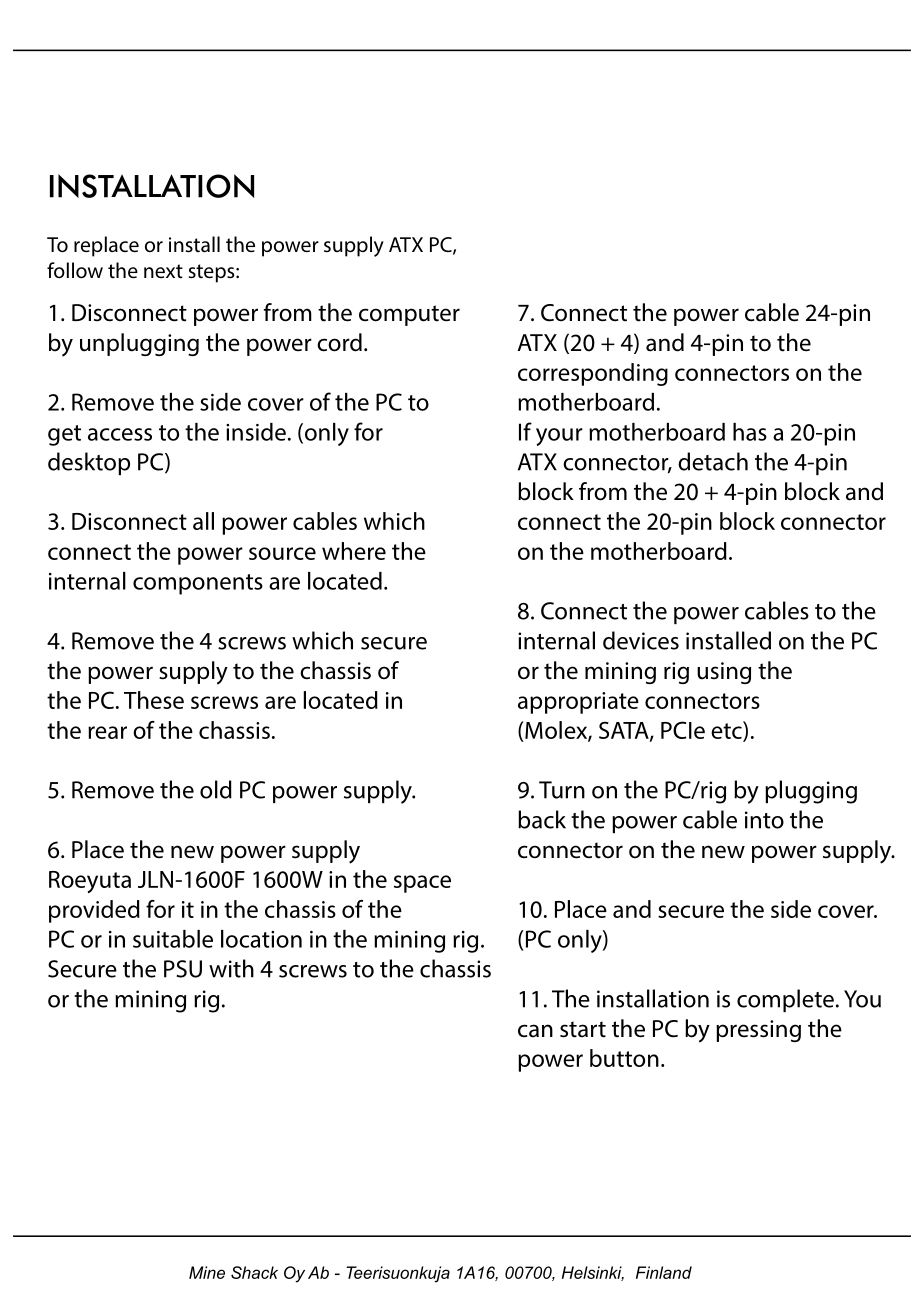 The image size is (924, 1308). I want to click on Helsinki, so click(593, 1273).
